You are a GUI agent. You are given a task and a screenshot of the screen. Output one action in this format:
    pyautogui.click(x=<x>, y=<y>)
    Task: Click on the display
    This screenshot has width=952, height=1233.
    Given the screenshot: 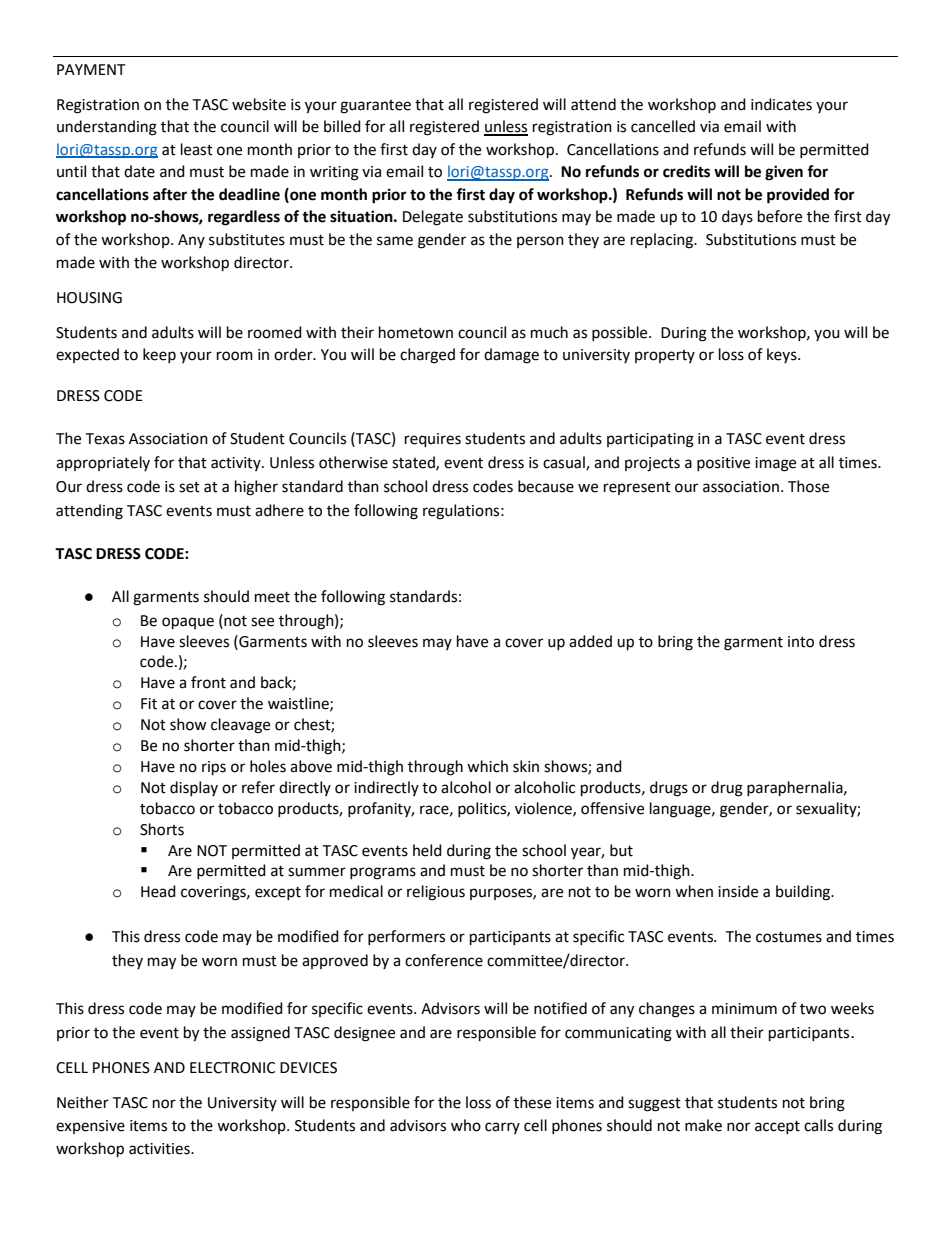 What is the action you would take?
    pyautogui.click(x=194, y=788)
